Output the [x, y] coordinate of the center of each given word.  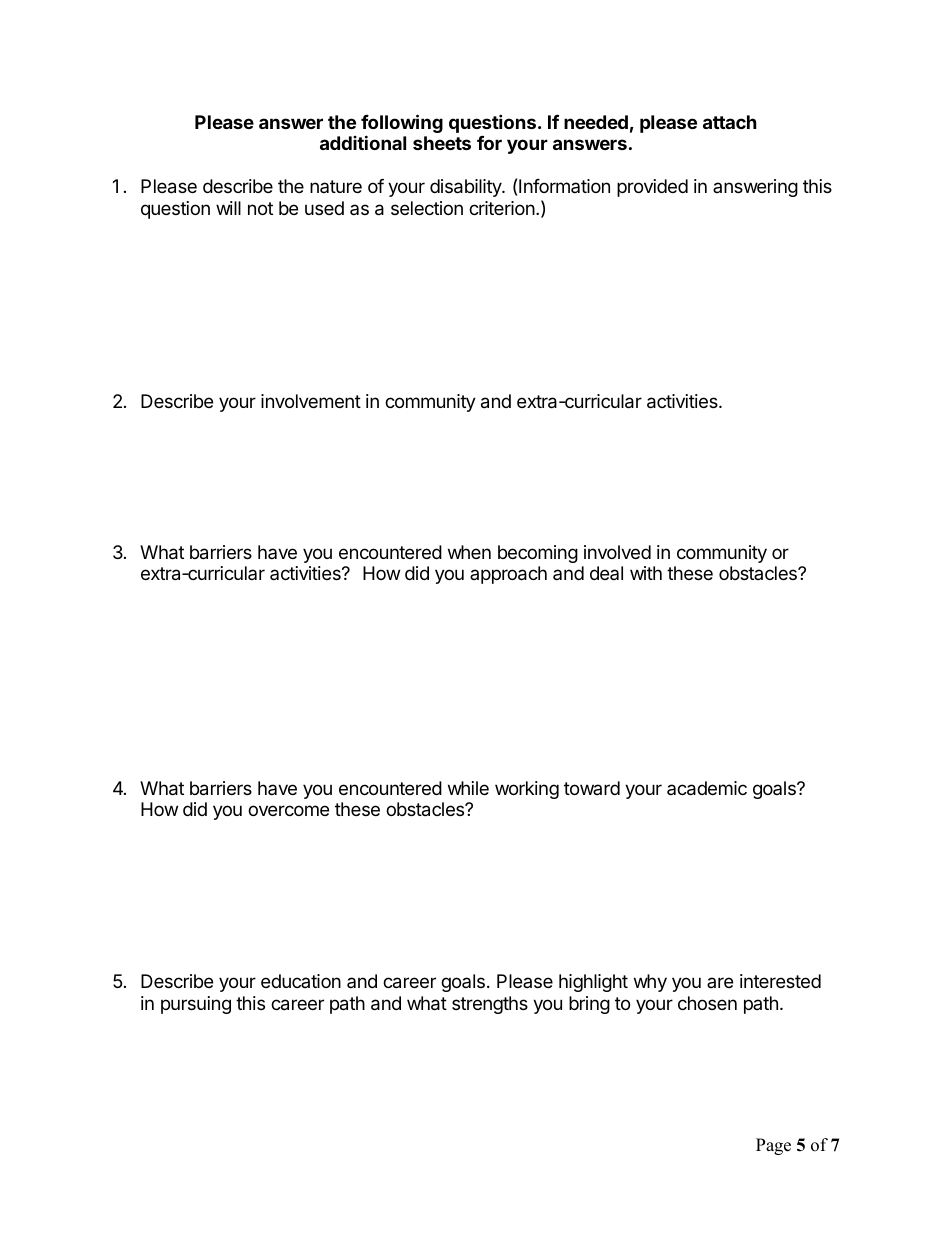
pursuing [196, 1005]
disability [466, 188]
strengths [490, 1005]
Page [773, 1146]
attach [730, 122]
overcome [288, 810]
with [646, 573]
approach [508, 575]
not [260, 208]
